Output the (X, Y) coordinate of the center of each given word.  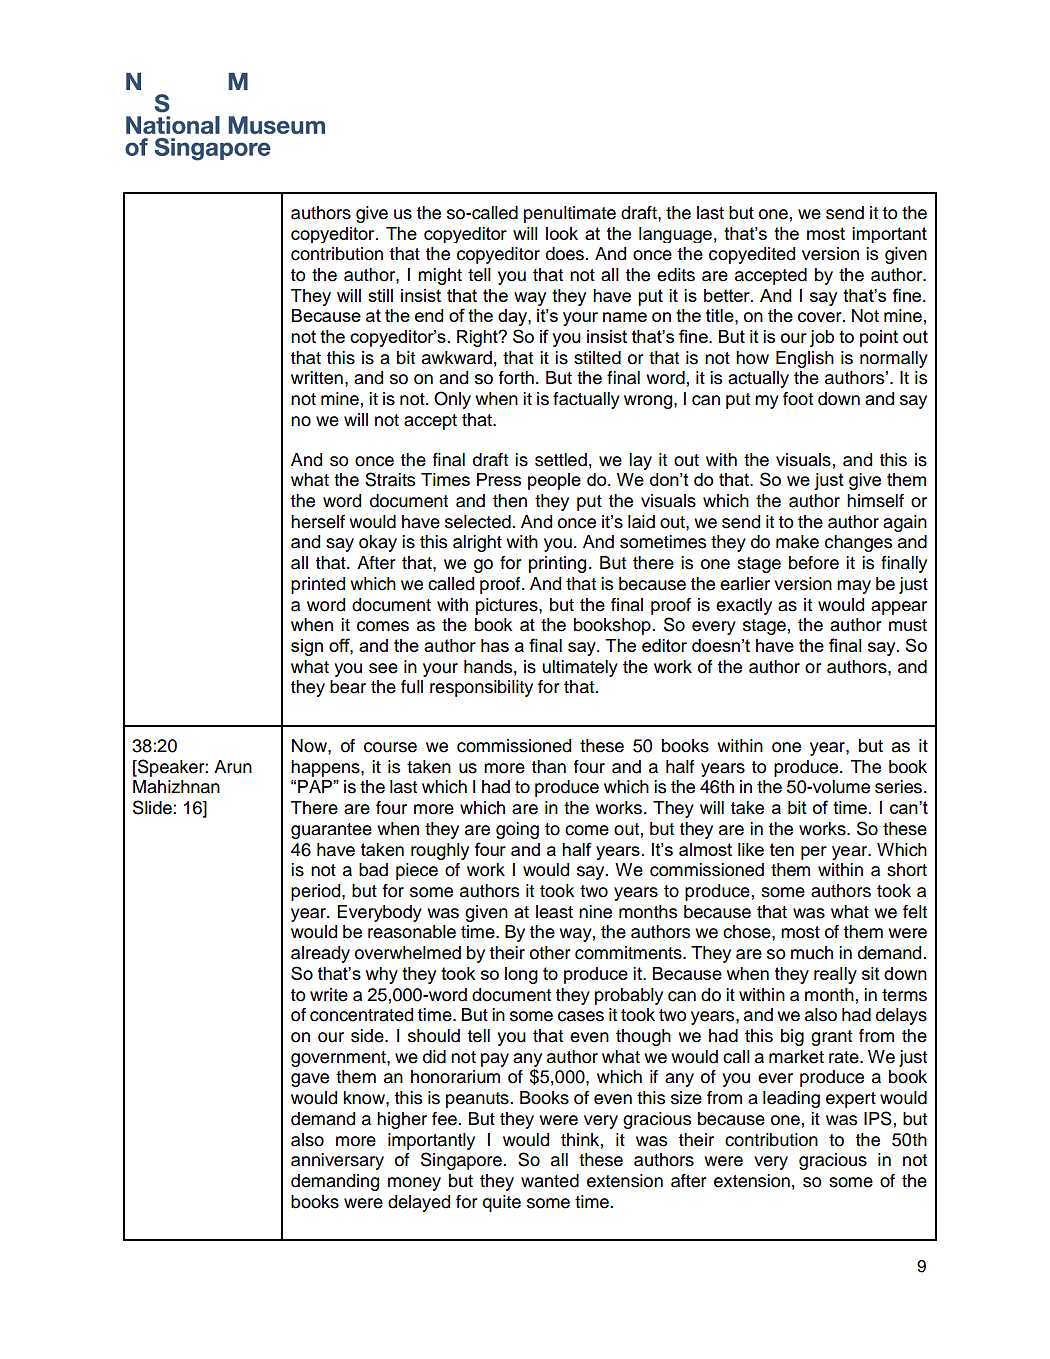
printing (557, 564)
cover (821, 317)
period (317, 892)
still (380, 295)
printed (318, 585)
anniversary (337, 1161)
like (751, 849)
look (562, 233)
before (814, 563)
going (517, 830)
